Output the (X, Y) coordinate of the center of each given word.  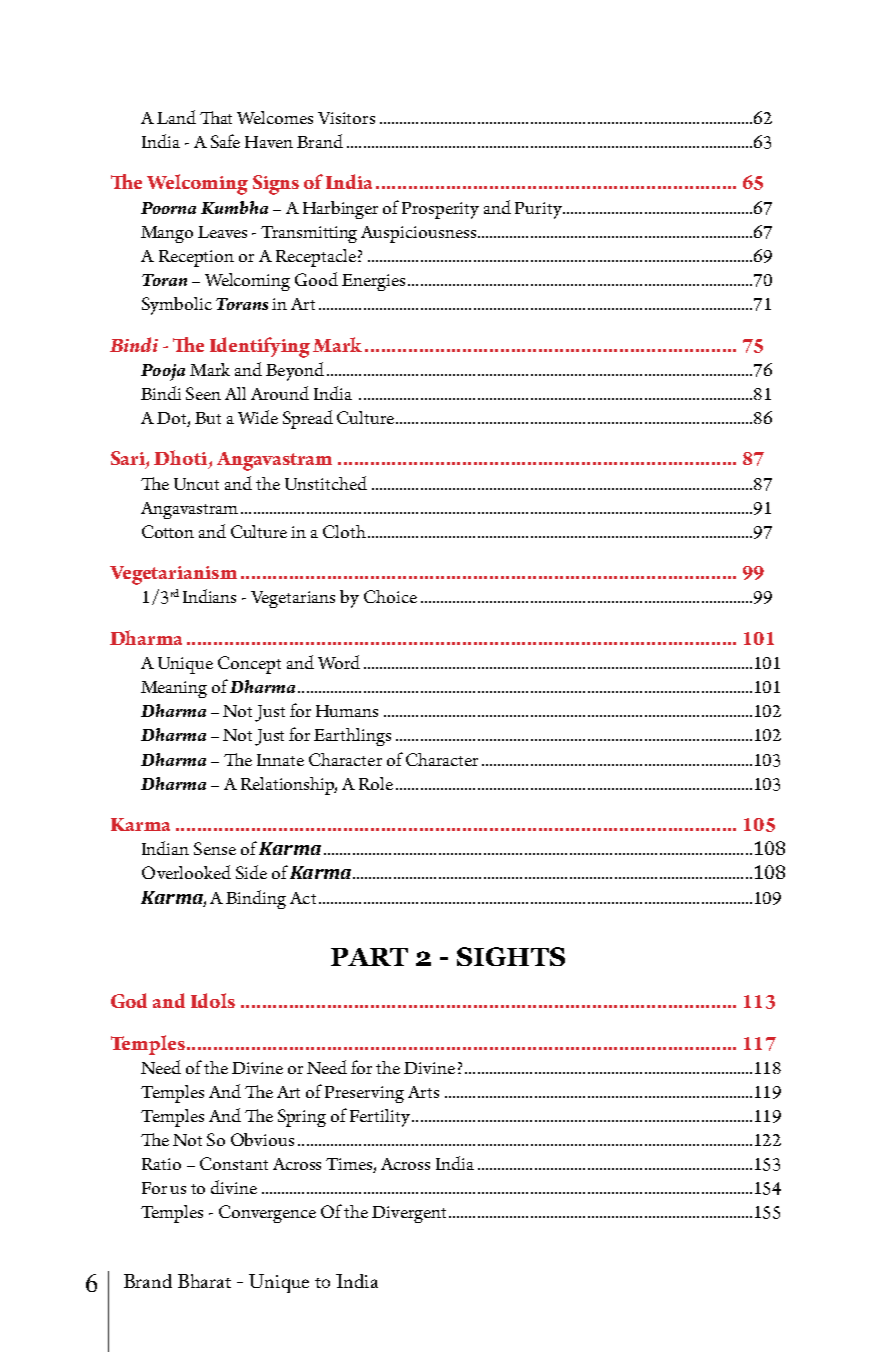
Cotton (168, 531)
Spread (308, 419)
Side (251, 872)
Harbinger (340, 210)
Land (176, 117)
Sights (511, 956)
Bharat (204, 1281)
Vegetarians (293, 599)
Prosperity (440, 210)
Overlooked (186, 872)
